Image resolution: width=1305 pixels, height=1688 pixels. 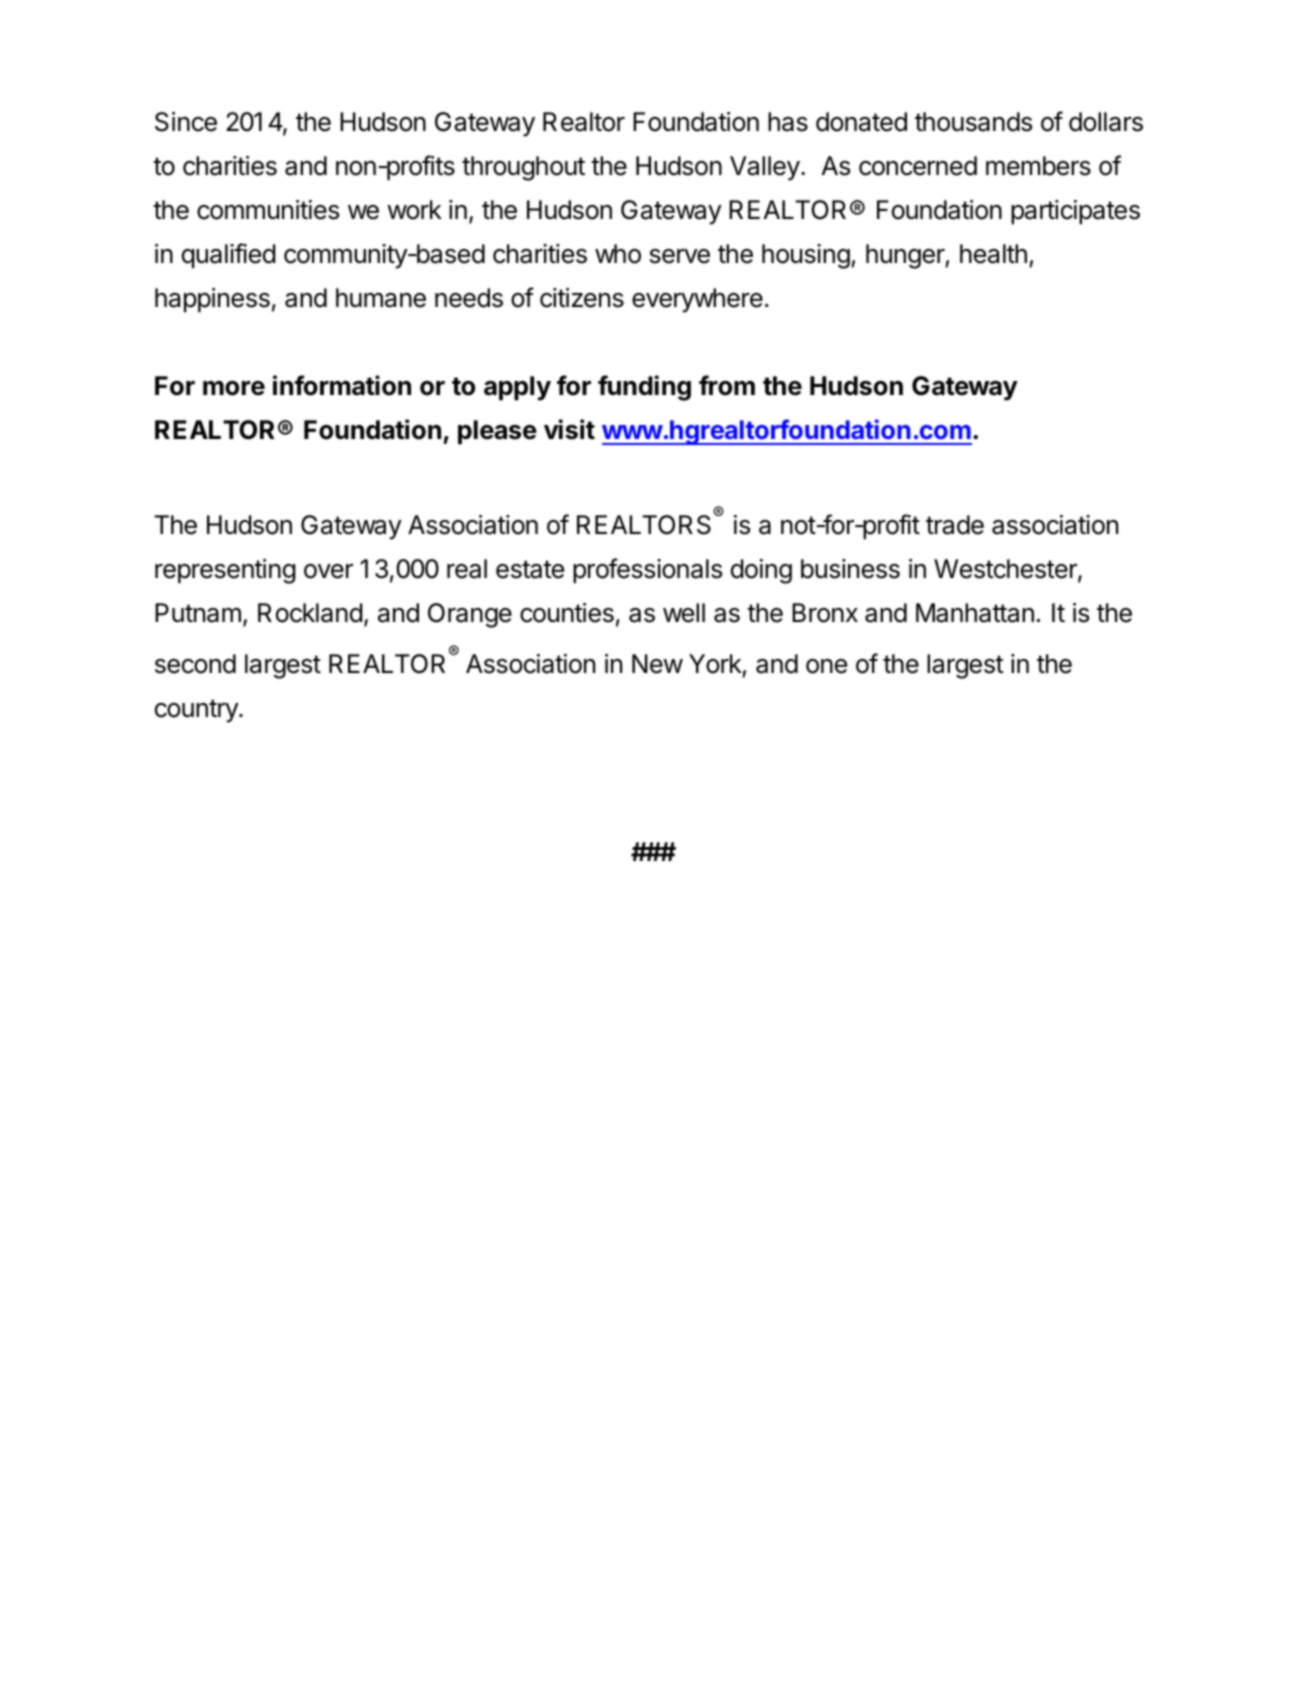 What do you see at coordinates (993, 254) in the page?
I see `health` at bounding box center [993, 254].
